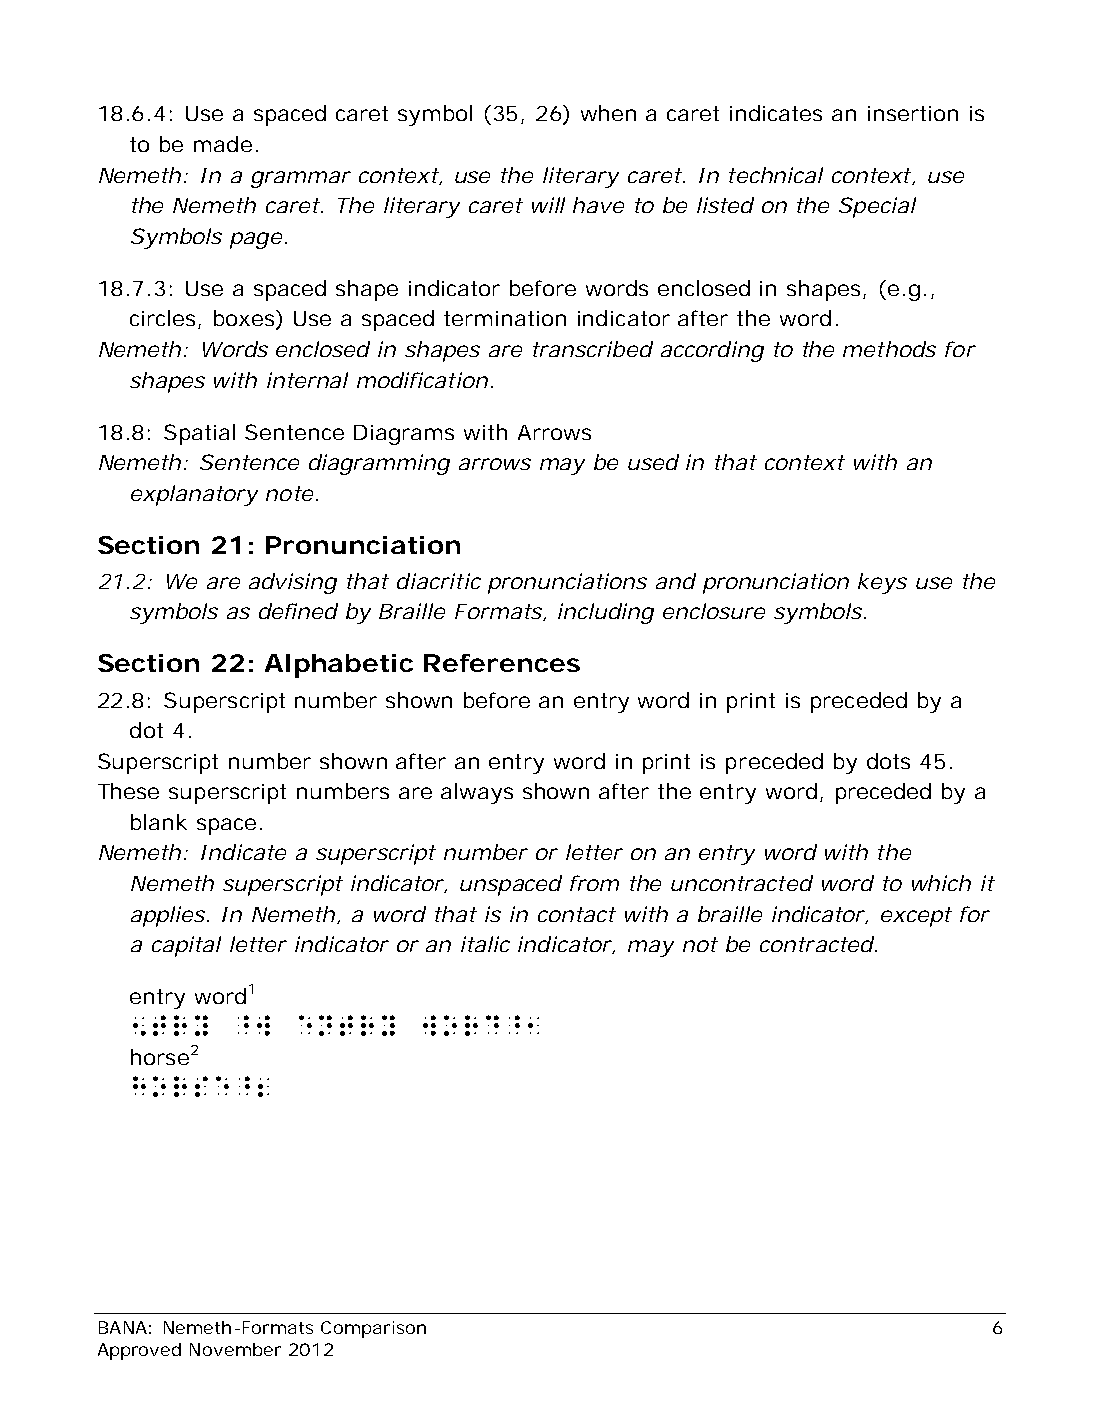  What do you see at coordinates (485, 944) in the image?
I see `italic` at bounding box center [485, 944].
